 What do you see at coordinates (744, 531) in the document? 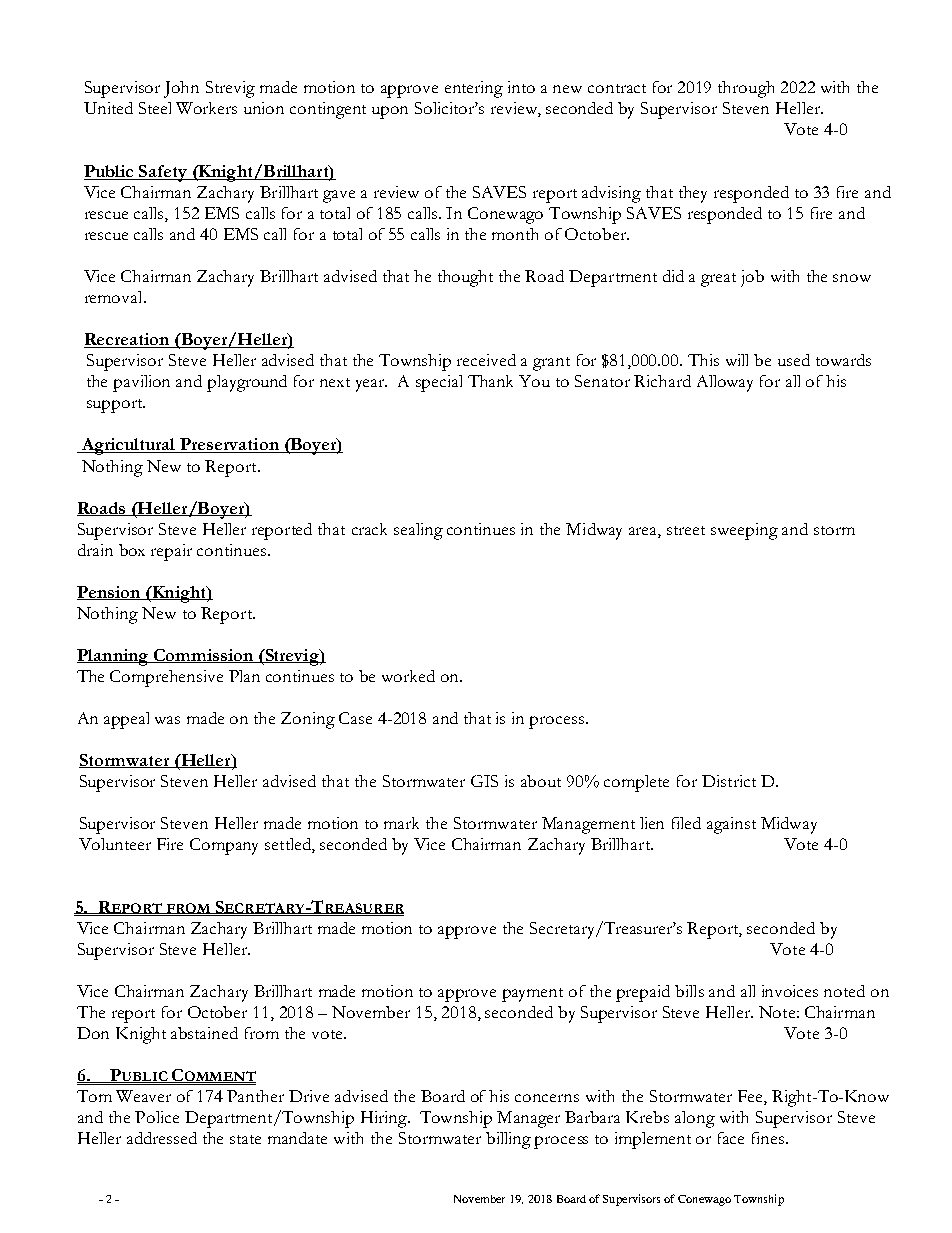
I see `sweeping` at bounding box center [744, 531].
